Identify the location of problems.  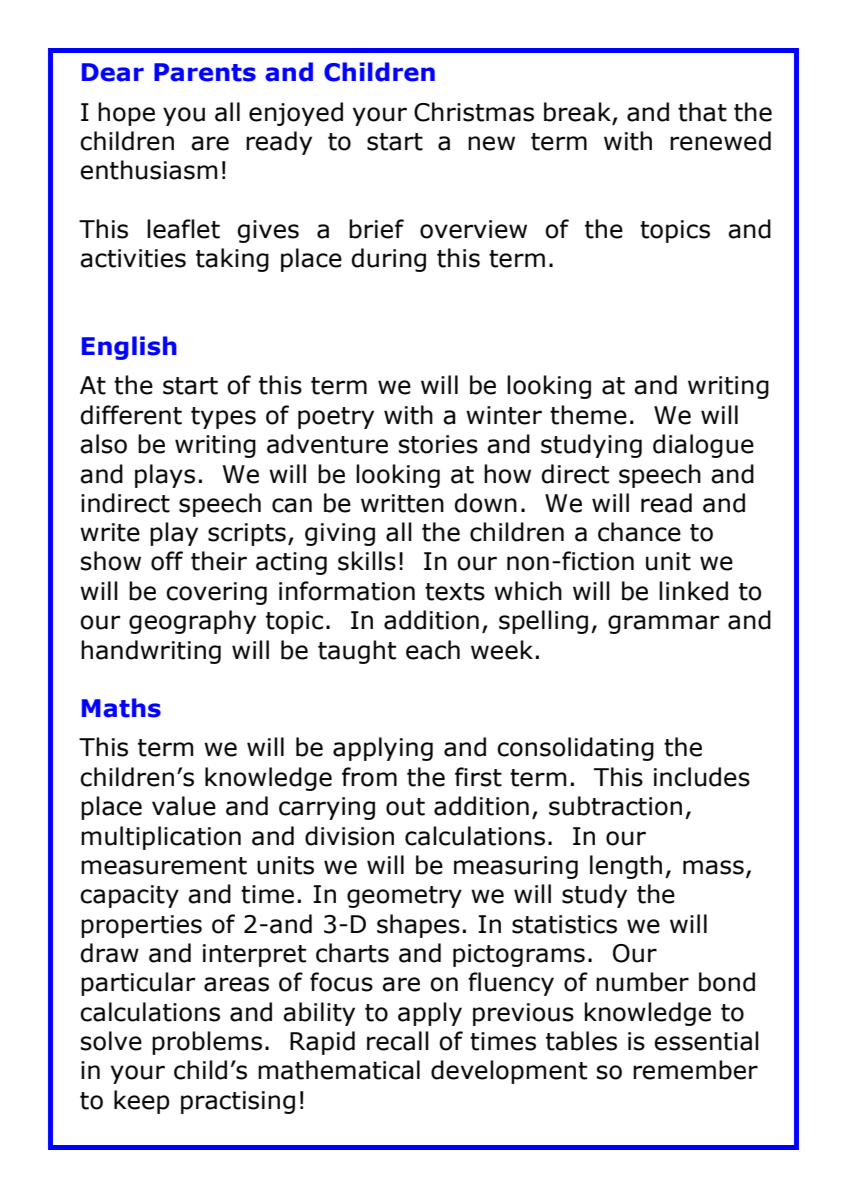
(207, 1043).
